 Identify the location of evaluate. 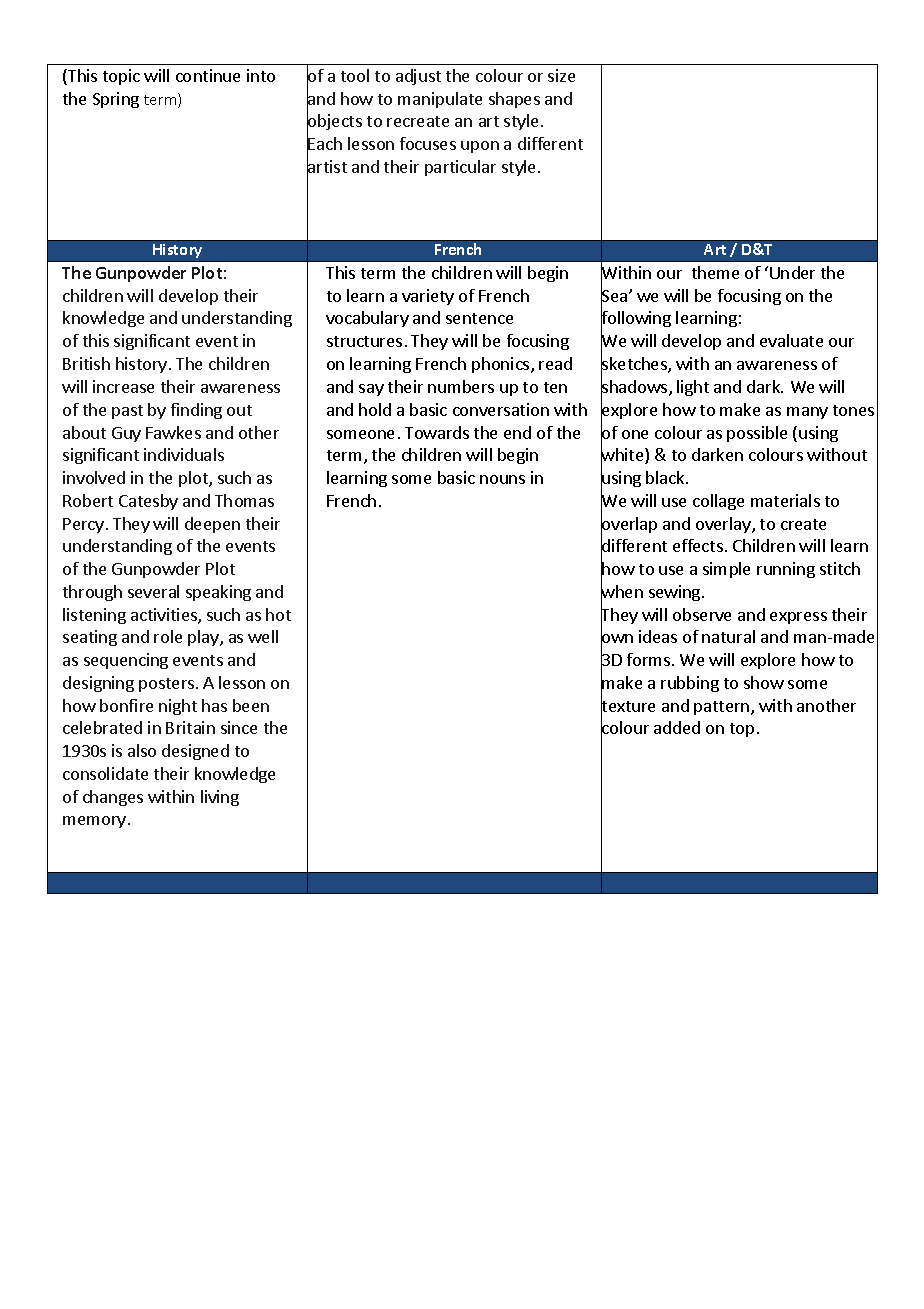
(791, 340).
